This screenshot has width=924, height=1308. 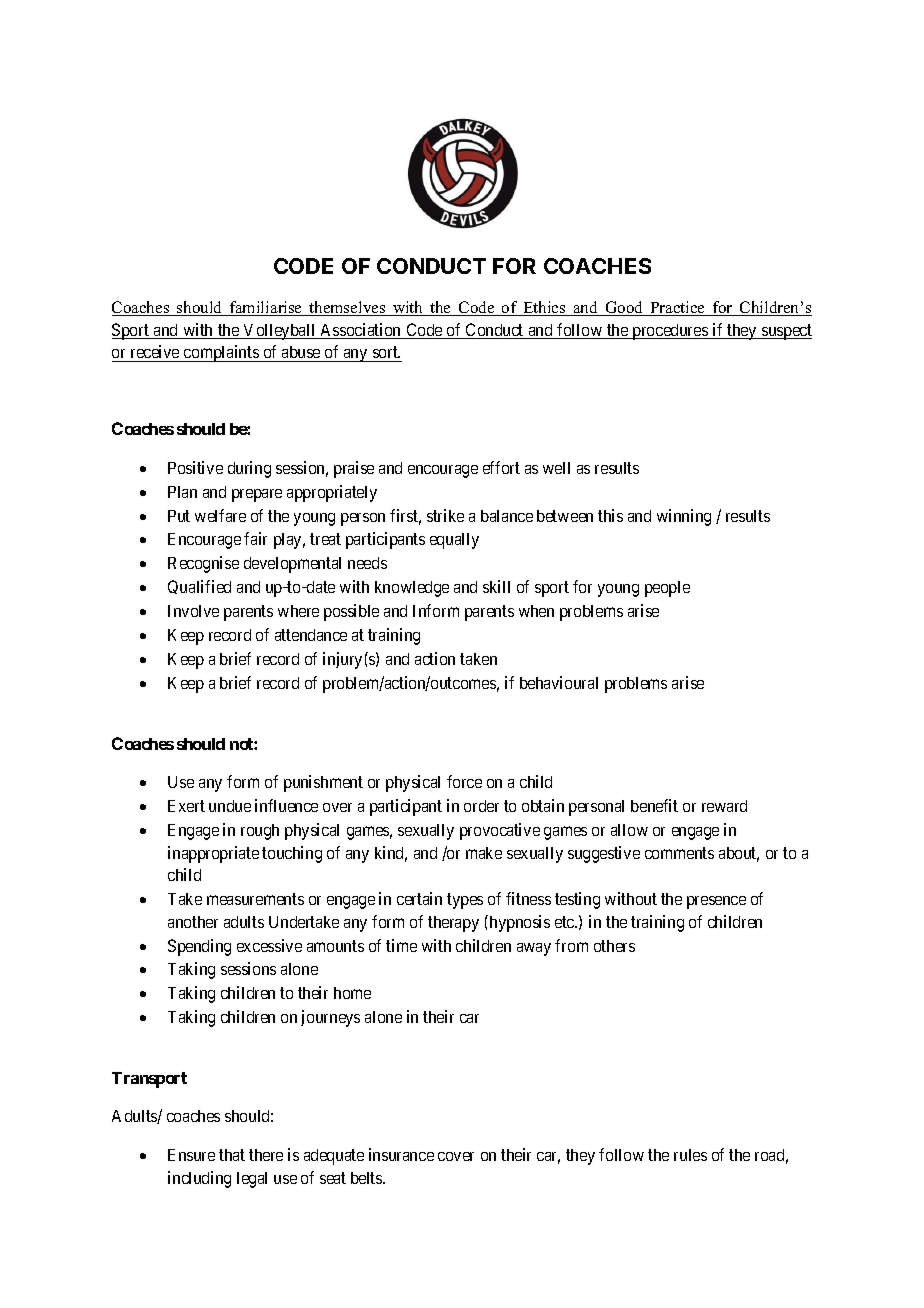 What do you see at coordinates (670, 332) in the screenshot?
I see `procedures` at bounding box center [670, 332].
